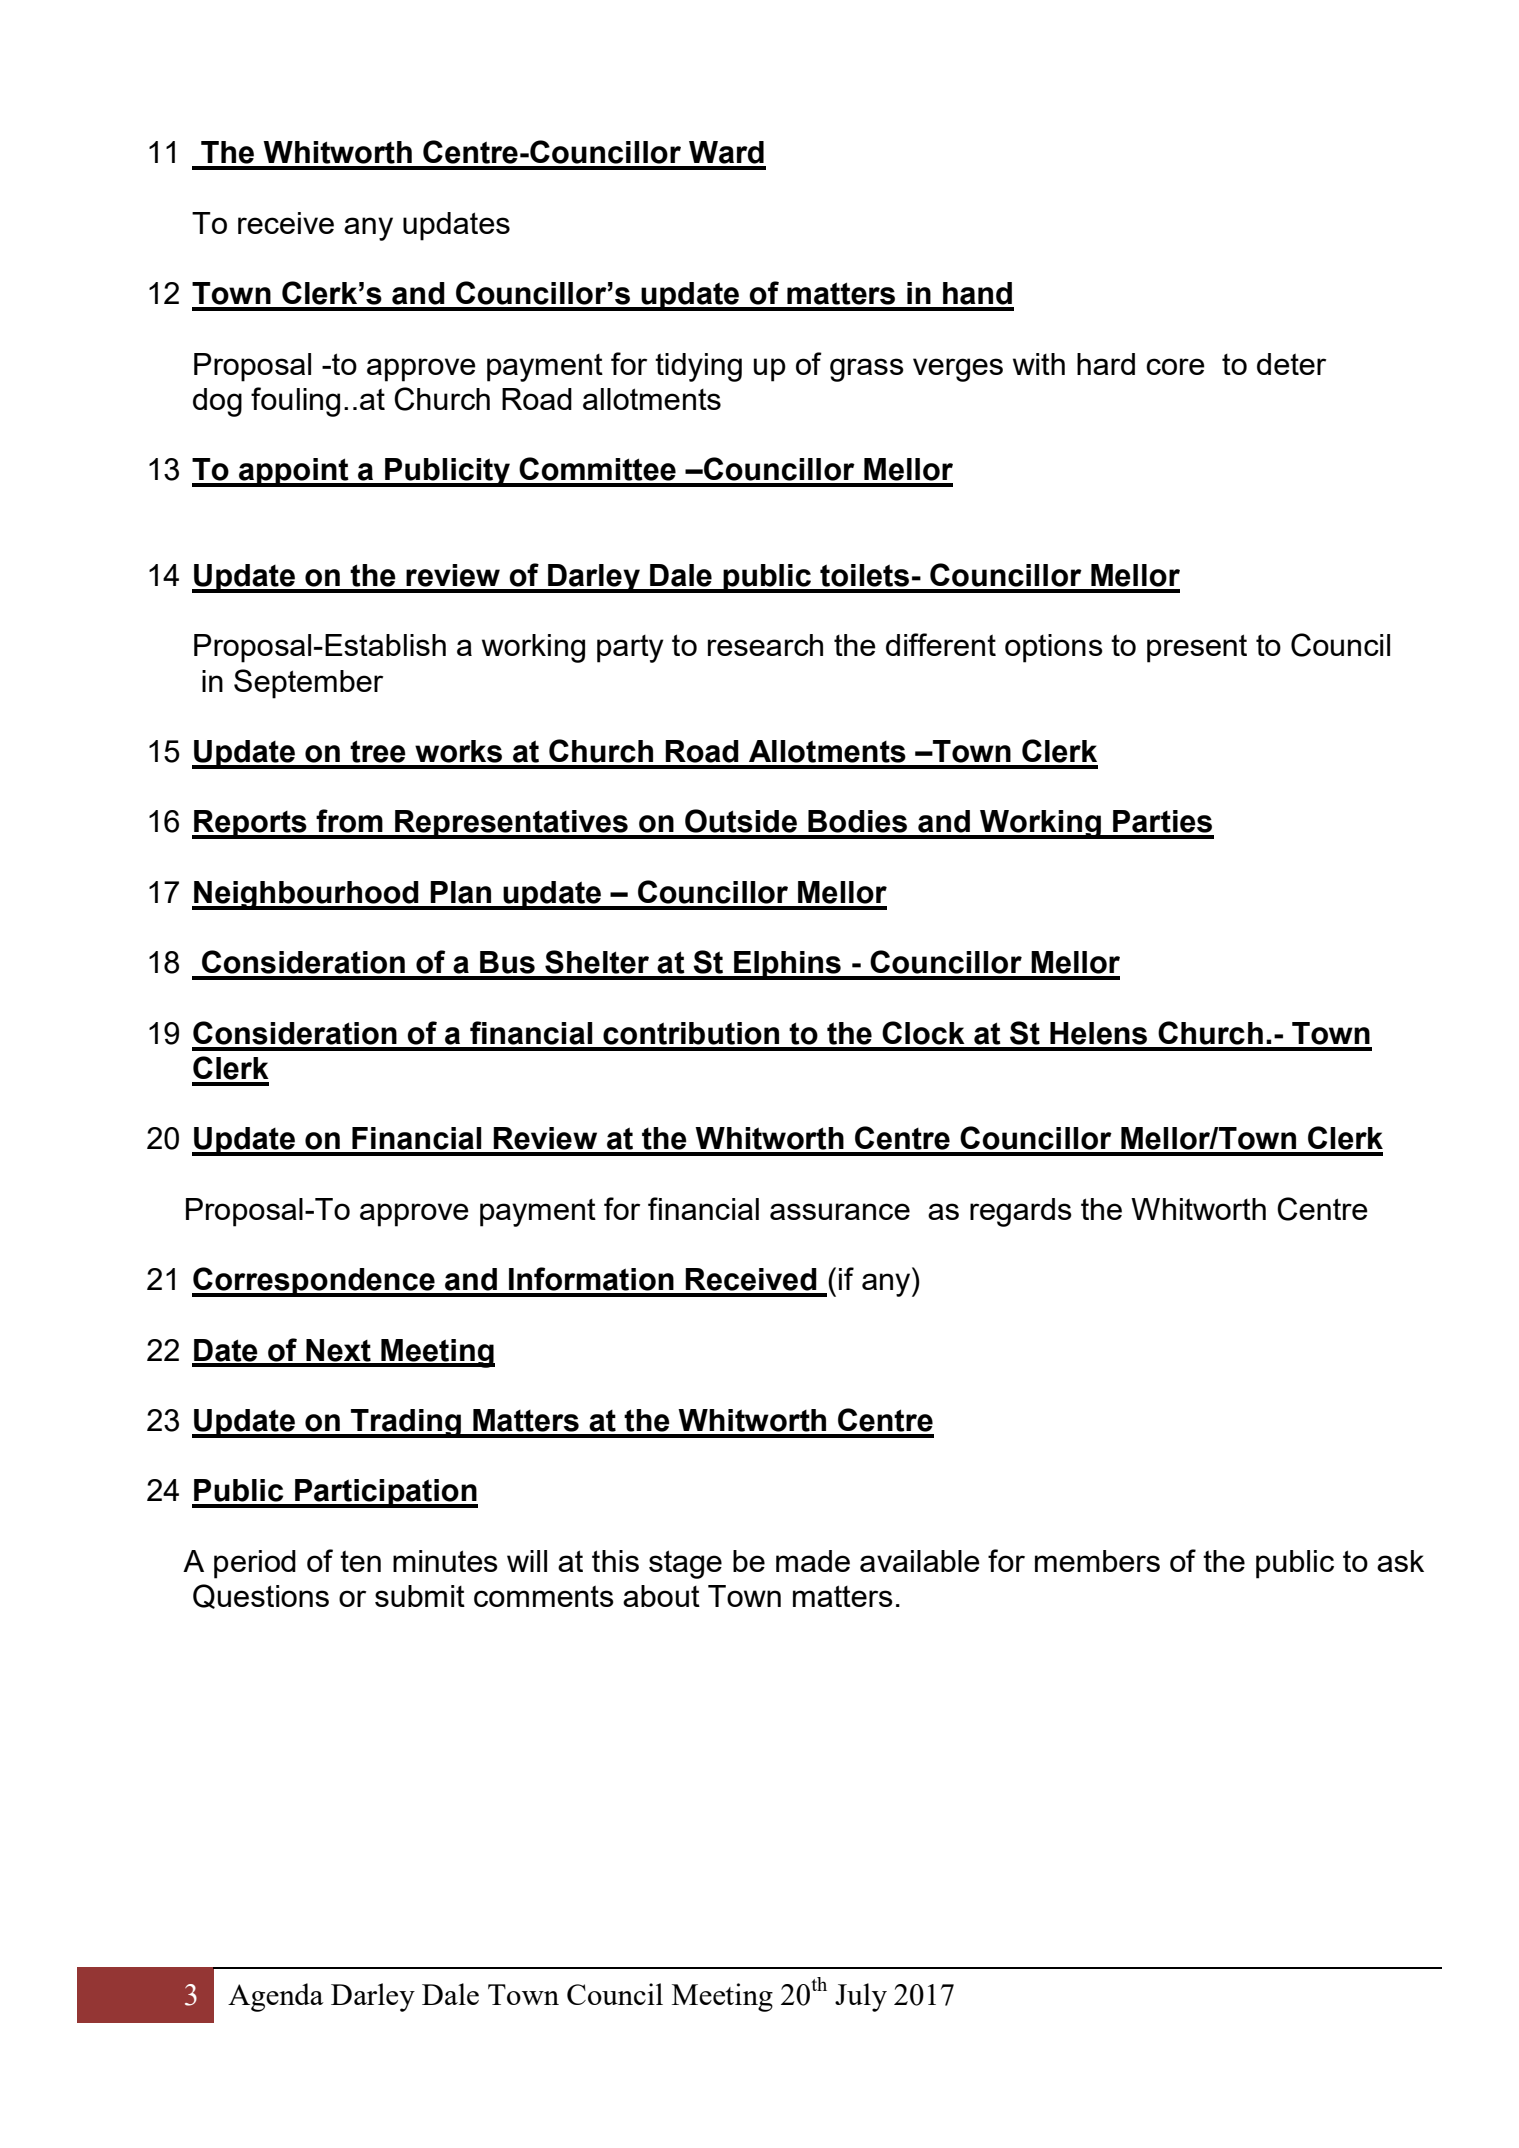 Image resolution: width=1519 pixels, height=2148 pixels. I want to click on ten, so click(360, 1561).
